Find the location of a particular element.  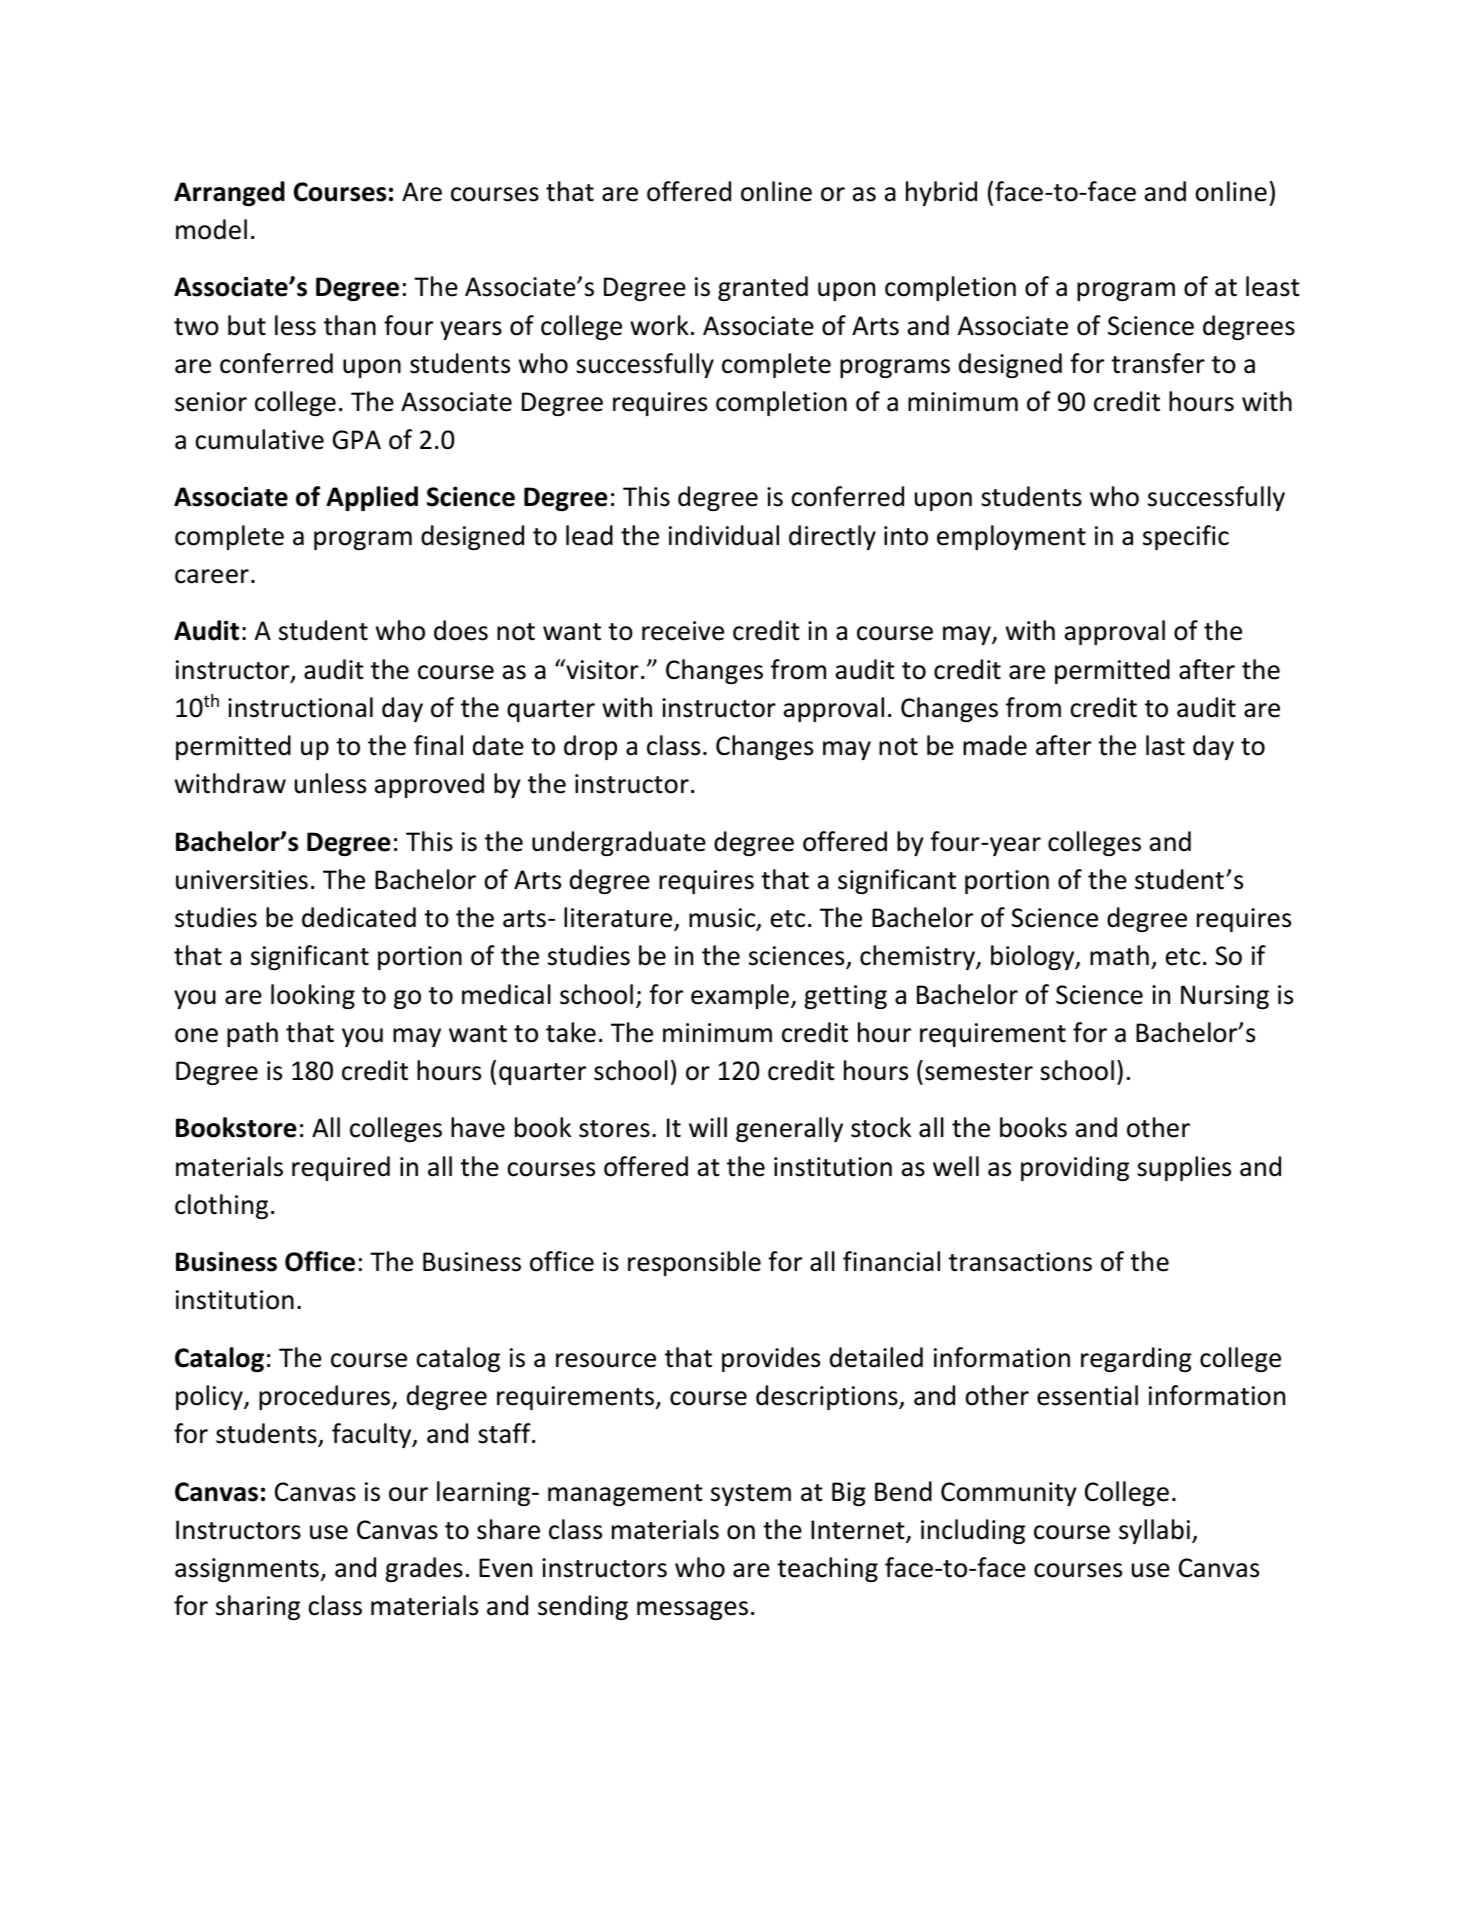

assignments is located at coordinates (248, 1570).
